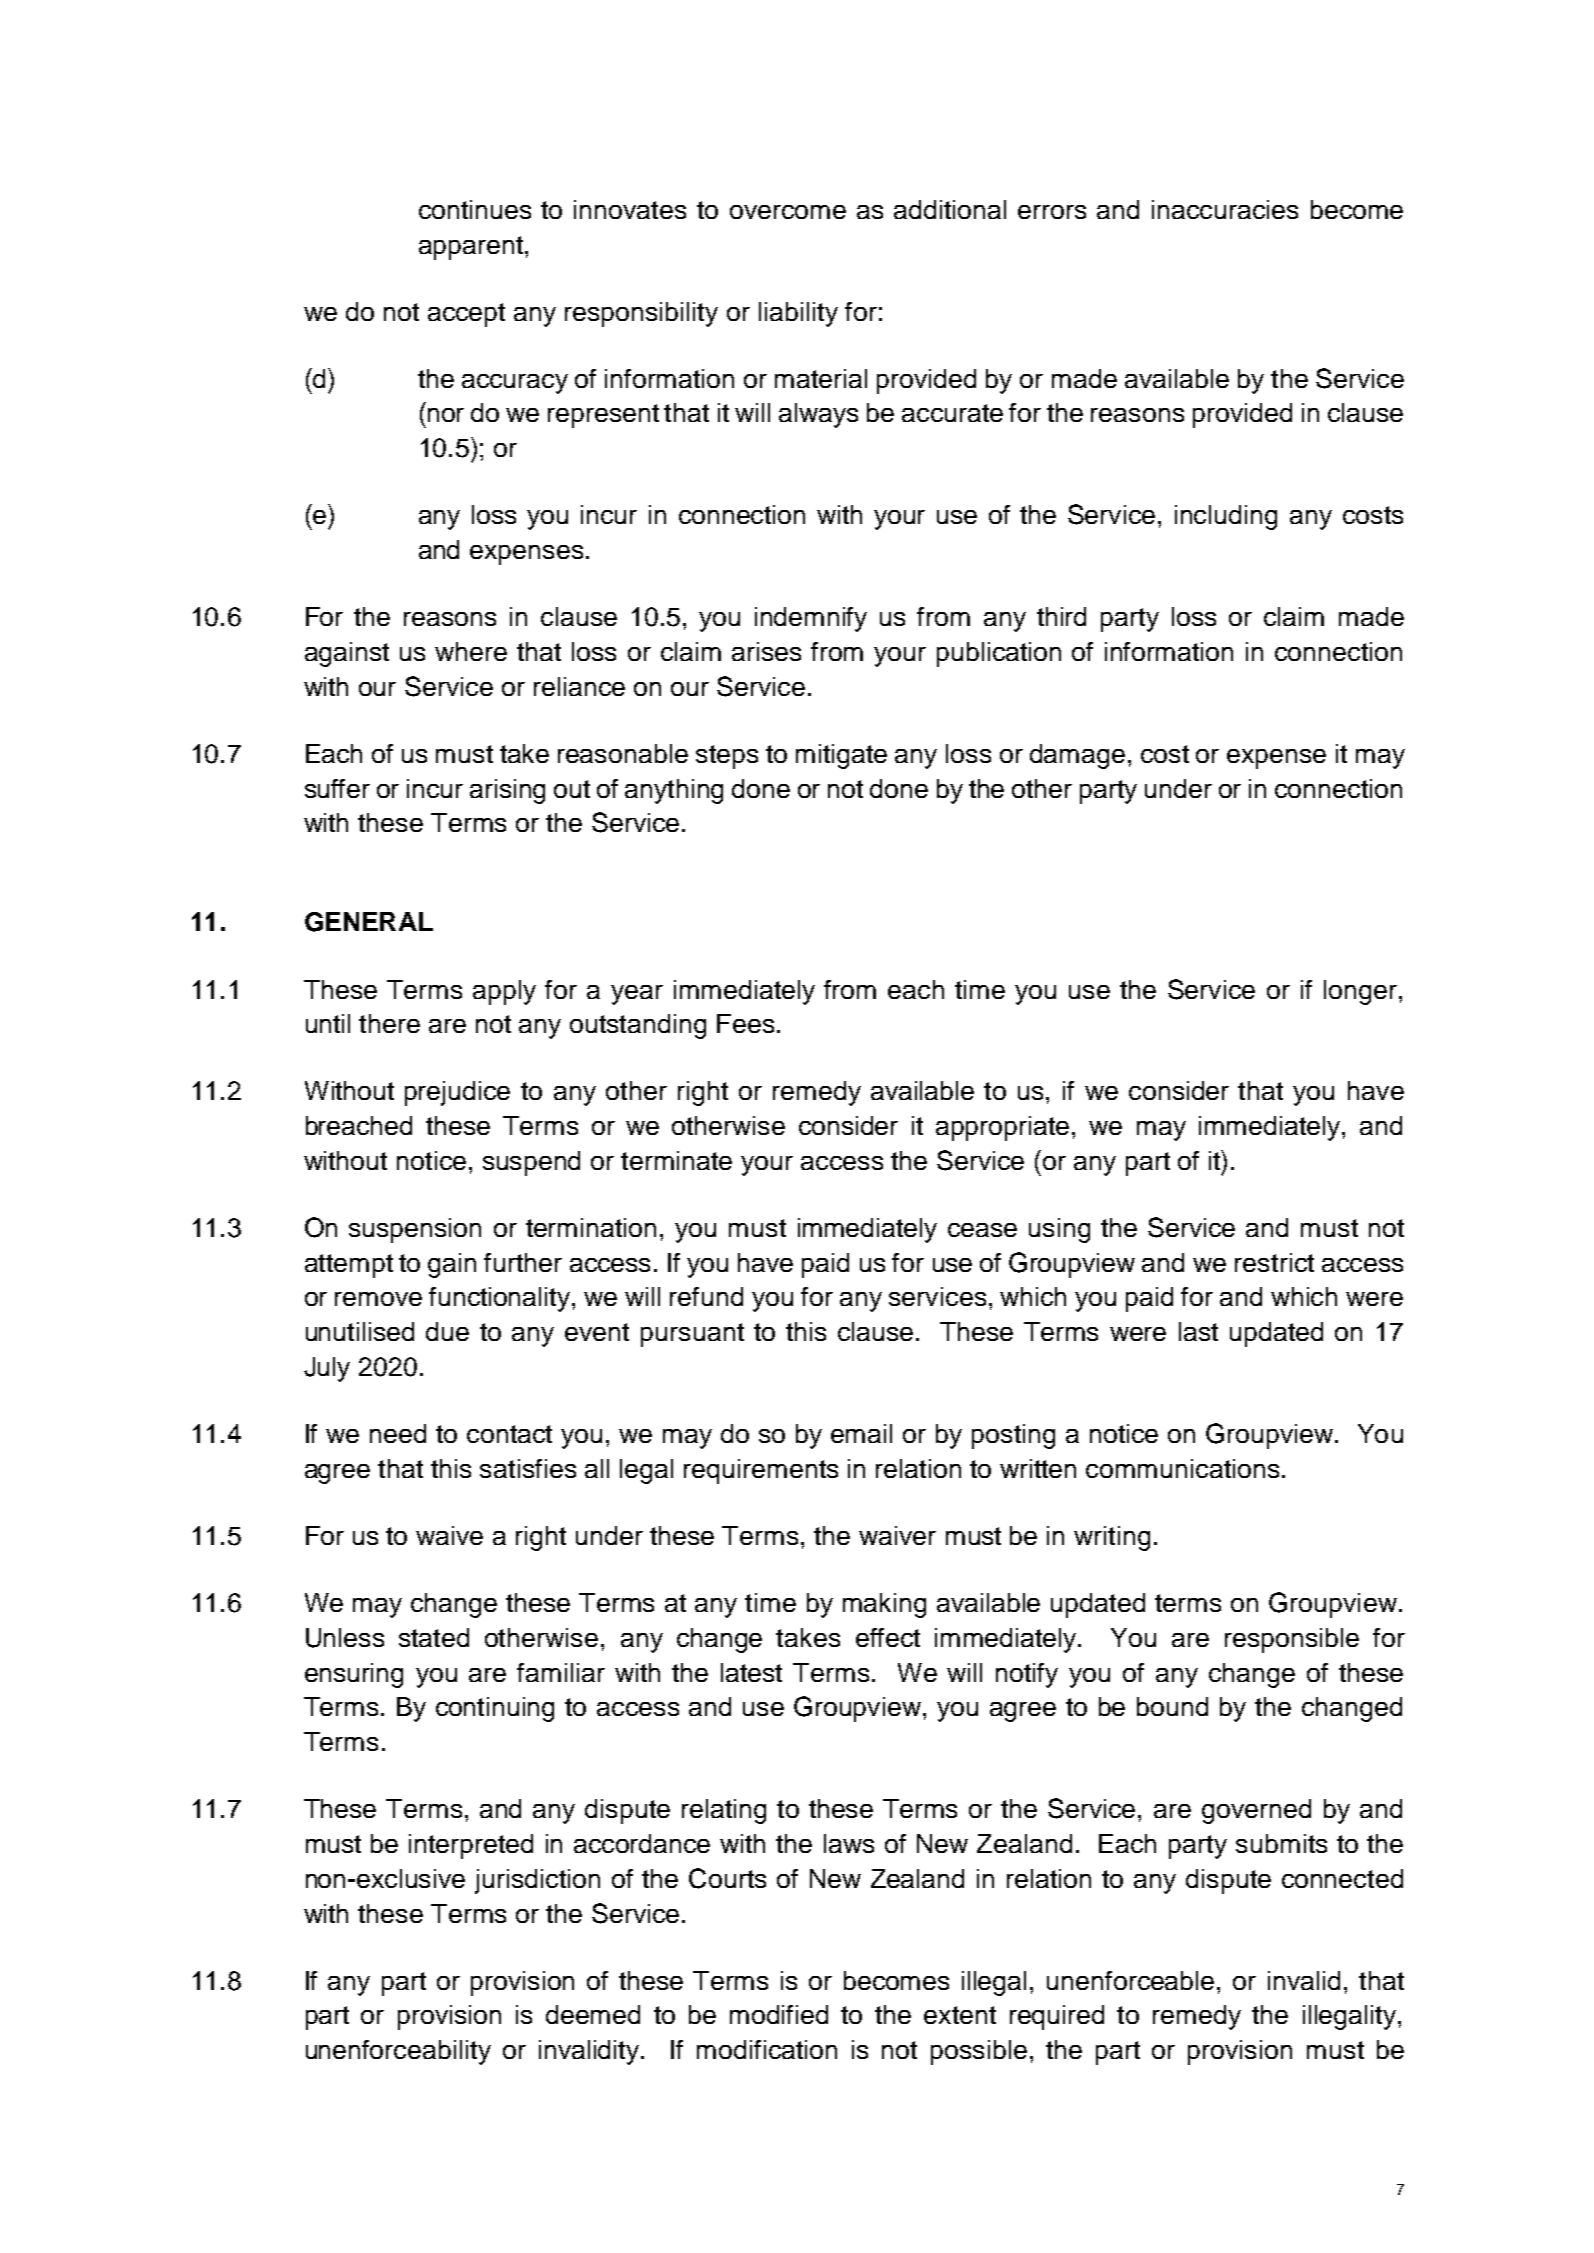  Describe the element at coordinates (471, 248) in the screenshot. I see `apparent` at that location.
